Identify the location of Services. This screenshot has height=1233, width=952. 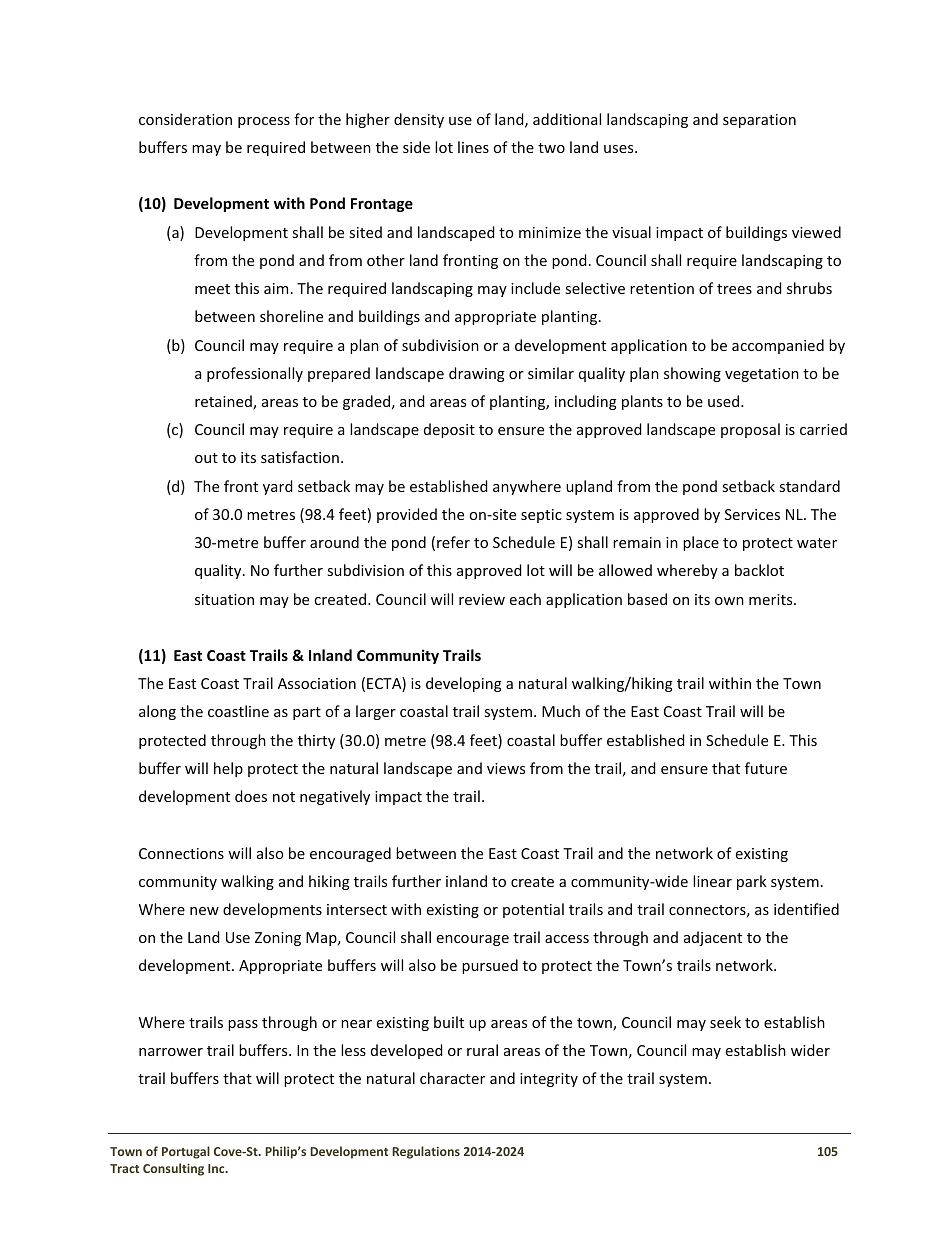
(752, 514).
